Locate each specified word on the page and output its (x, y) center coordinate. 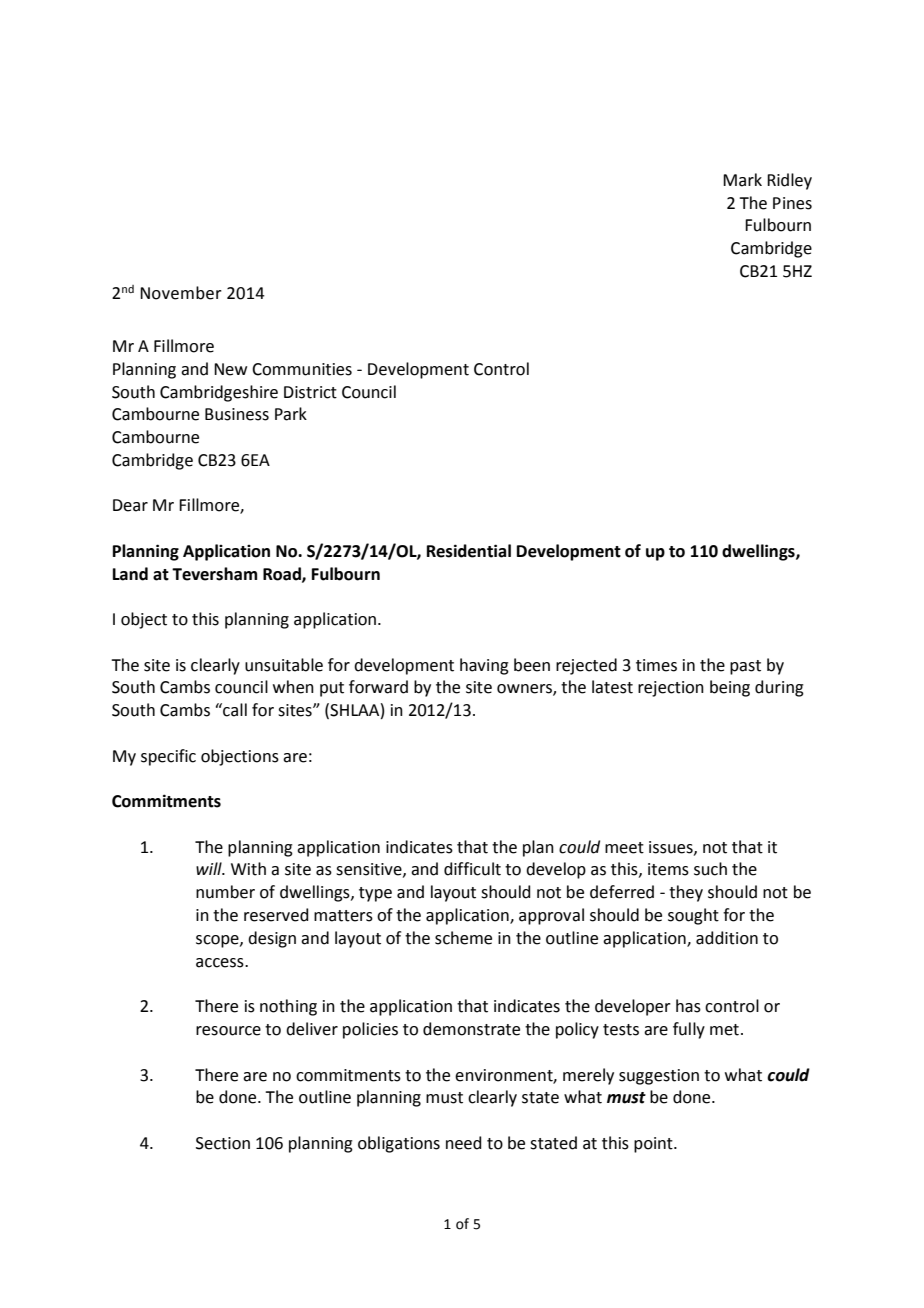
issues (672, 848)
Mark (742, 180)
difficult (472, 869)
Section (223, 1143)
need (464, 1143)
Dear (130, 505)
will (210, 868)
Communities (302, 369)
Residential (469, 551)
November (181, 293)
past (745, 667)
